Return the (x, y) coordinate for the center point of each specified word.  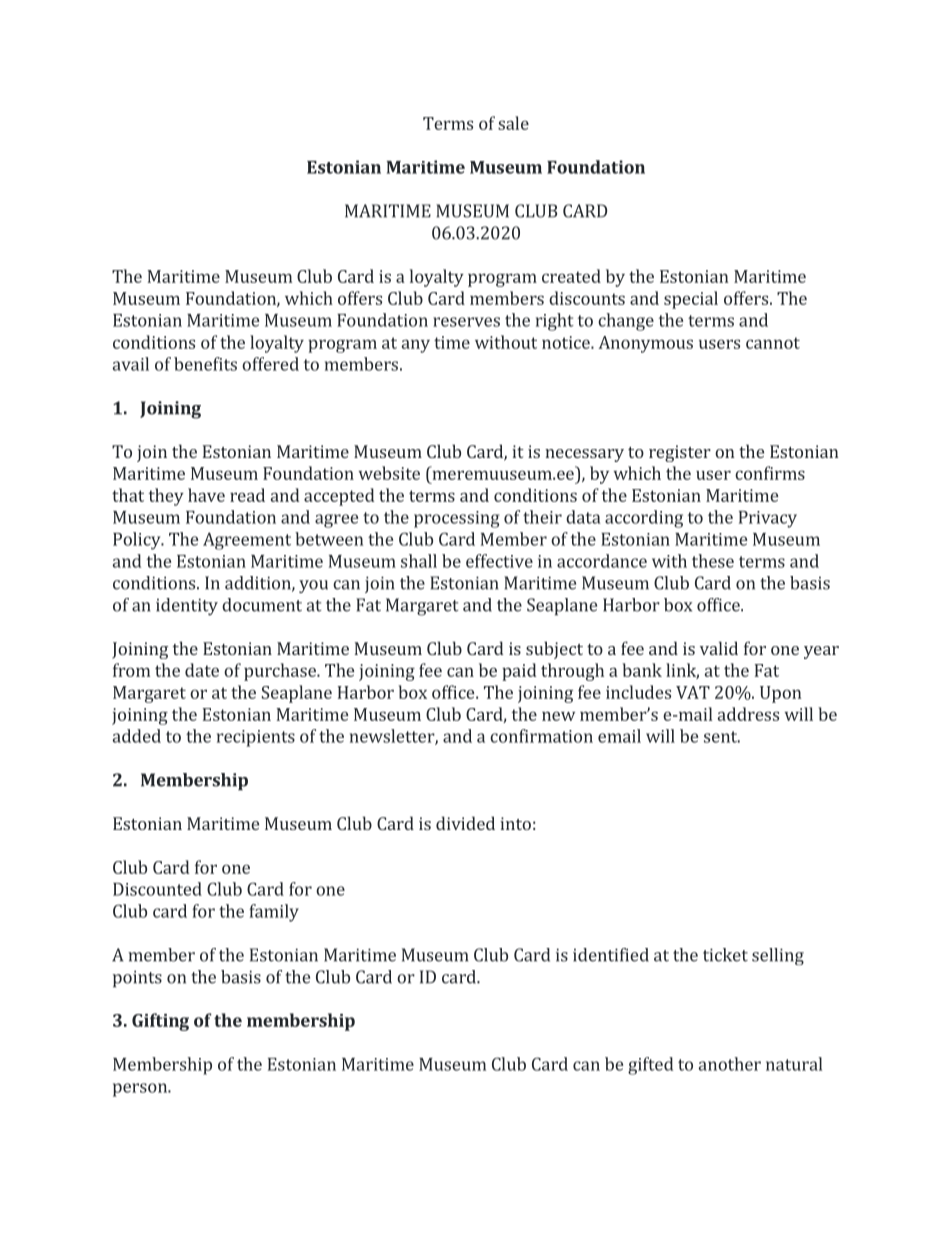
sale (513, 123)
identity (187, 607)
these (713, 561)
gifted (650, 1066)
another (730, 1064)
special (691, 300)
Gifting (160, 1022)
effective (499, 561)
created (571, 276)
